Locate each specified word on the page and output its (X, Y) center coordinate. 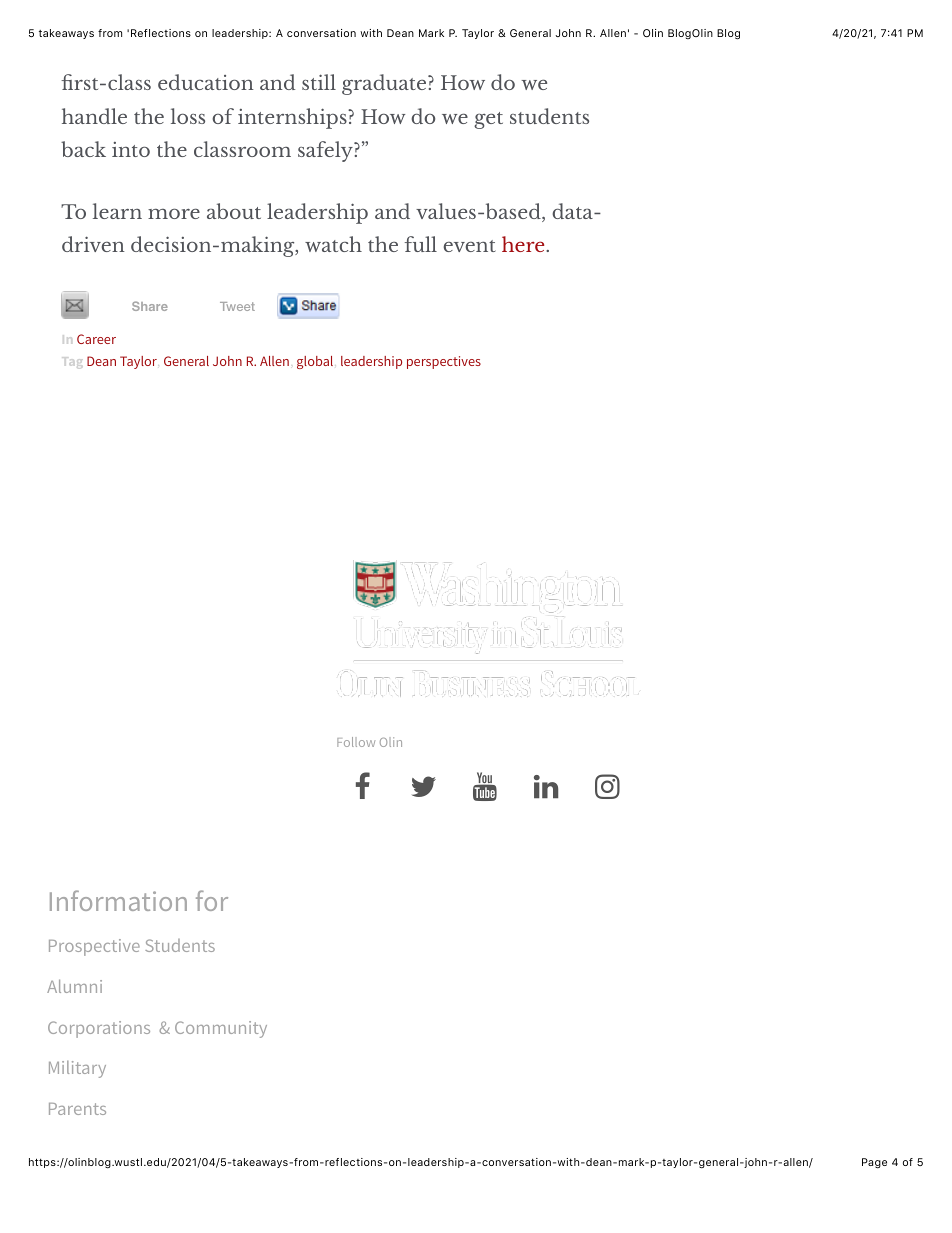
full (421, 244)
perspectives (444, 362)
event (470, 246)
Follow (356, 742)
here (524, 244)
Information (118, 900)
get (488, 120)
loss (188, 116)
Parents (77, 1109)
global (315, 362)
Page (874, 1163)
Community (221, 1029)
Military (77, 1069)
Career (96, 339)
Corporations (99, 1029)
